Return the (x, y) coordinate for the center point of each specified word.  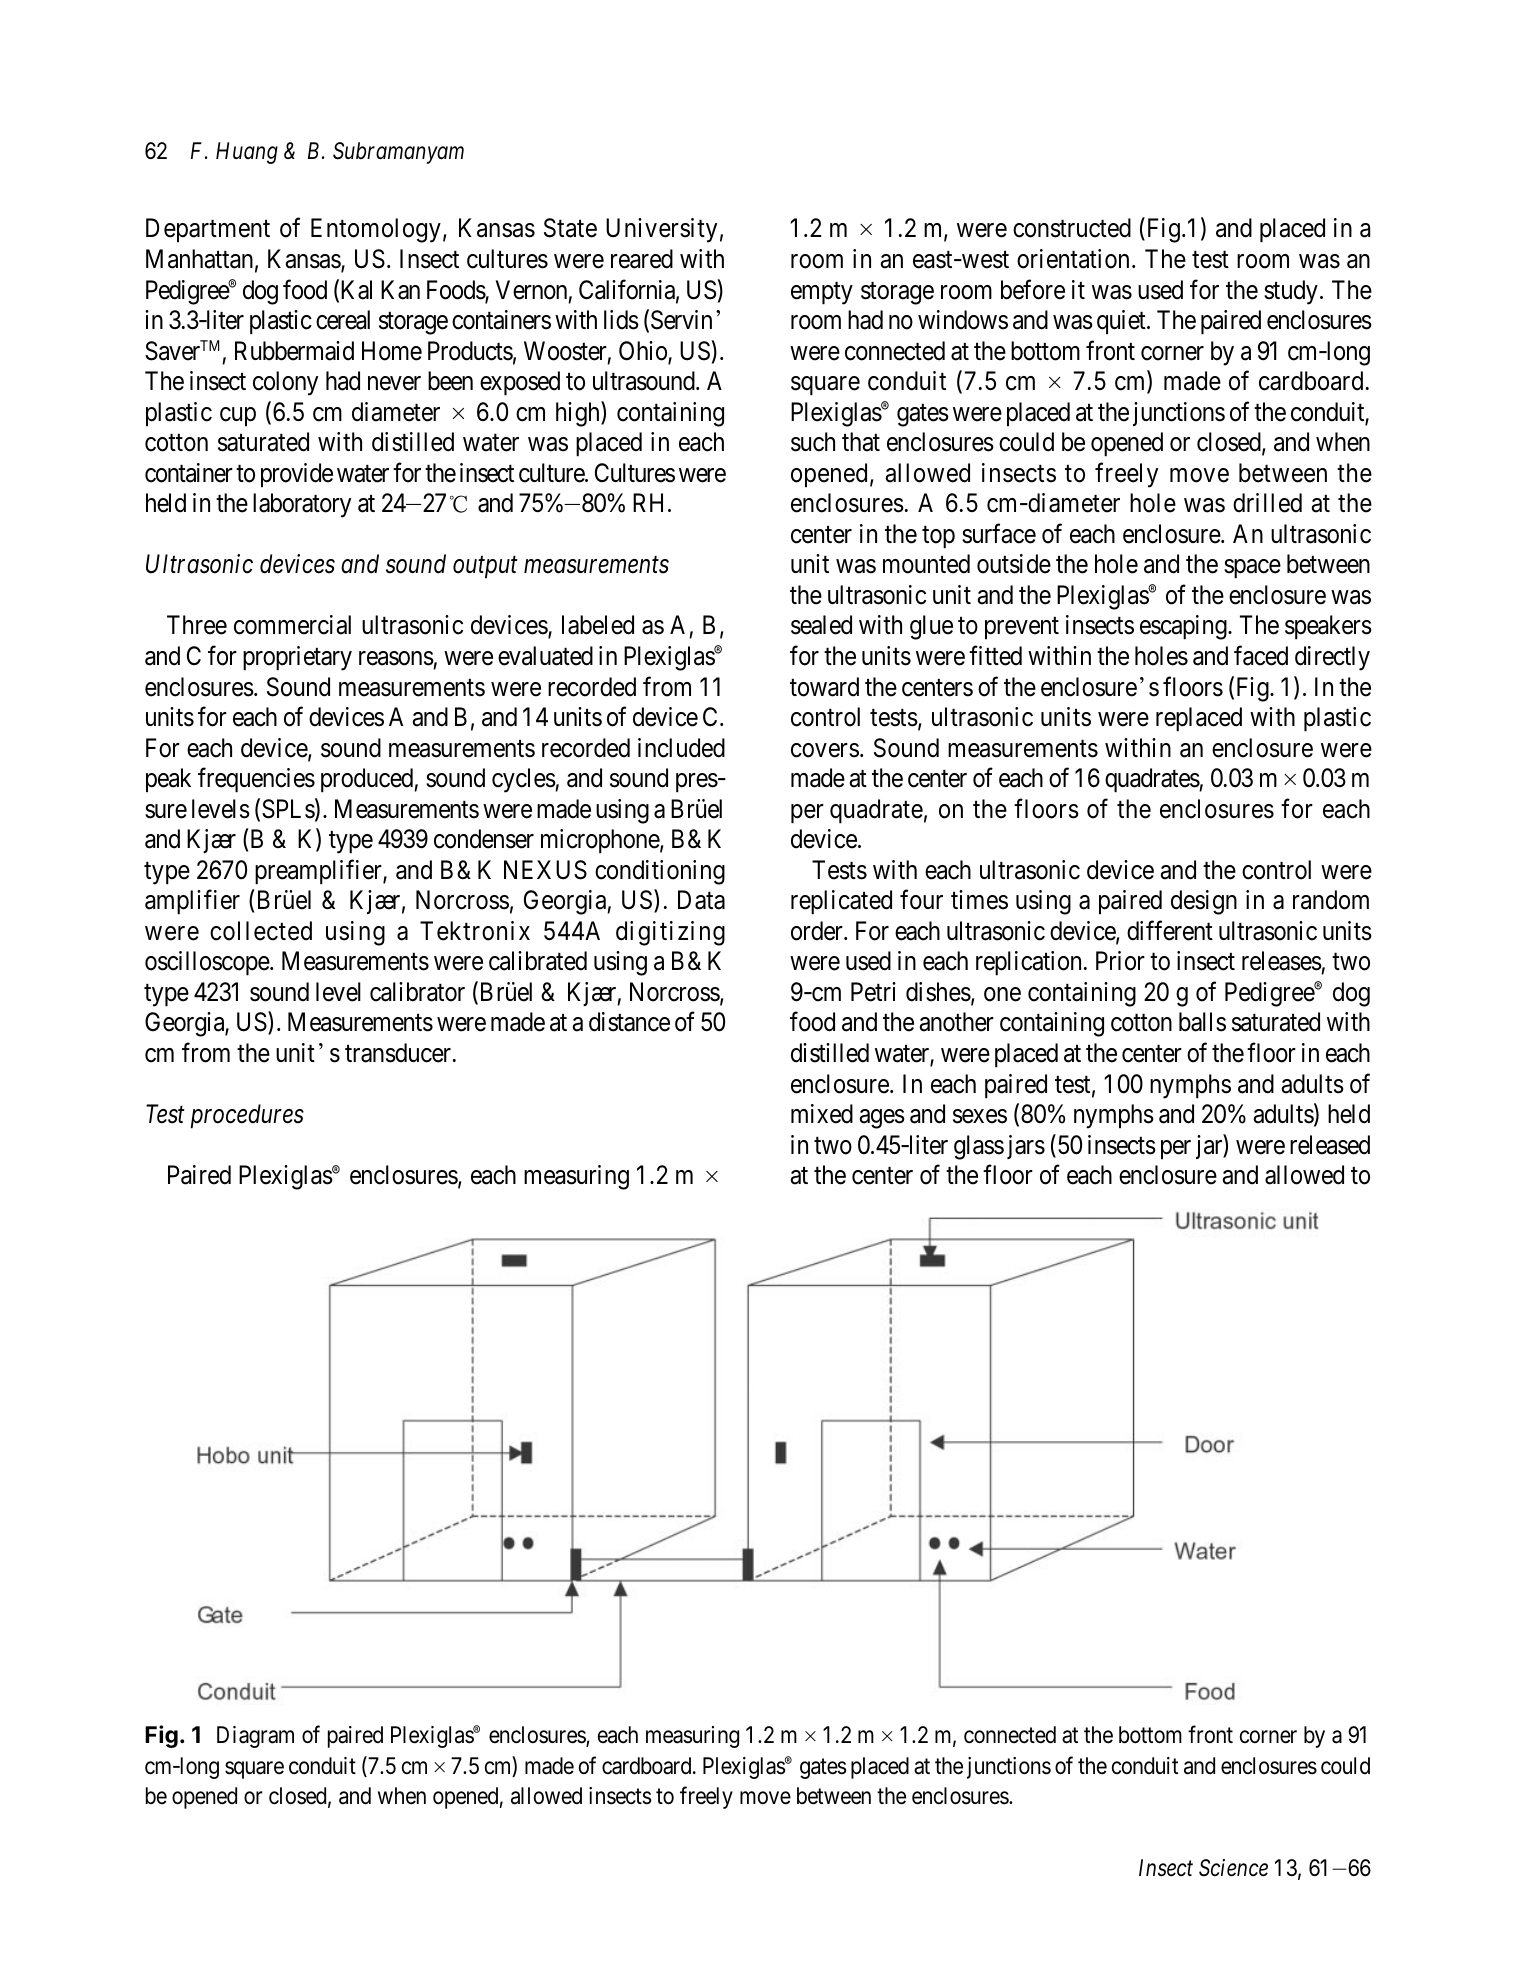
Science (1233, 1868)
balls (1202, 1022)
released (1330, 1145)
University (661, 230)
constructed (1072, 228)
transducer (399, 1053)
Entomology (376, 230)
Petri (873, 992)
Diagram (255, 1737)
